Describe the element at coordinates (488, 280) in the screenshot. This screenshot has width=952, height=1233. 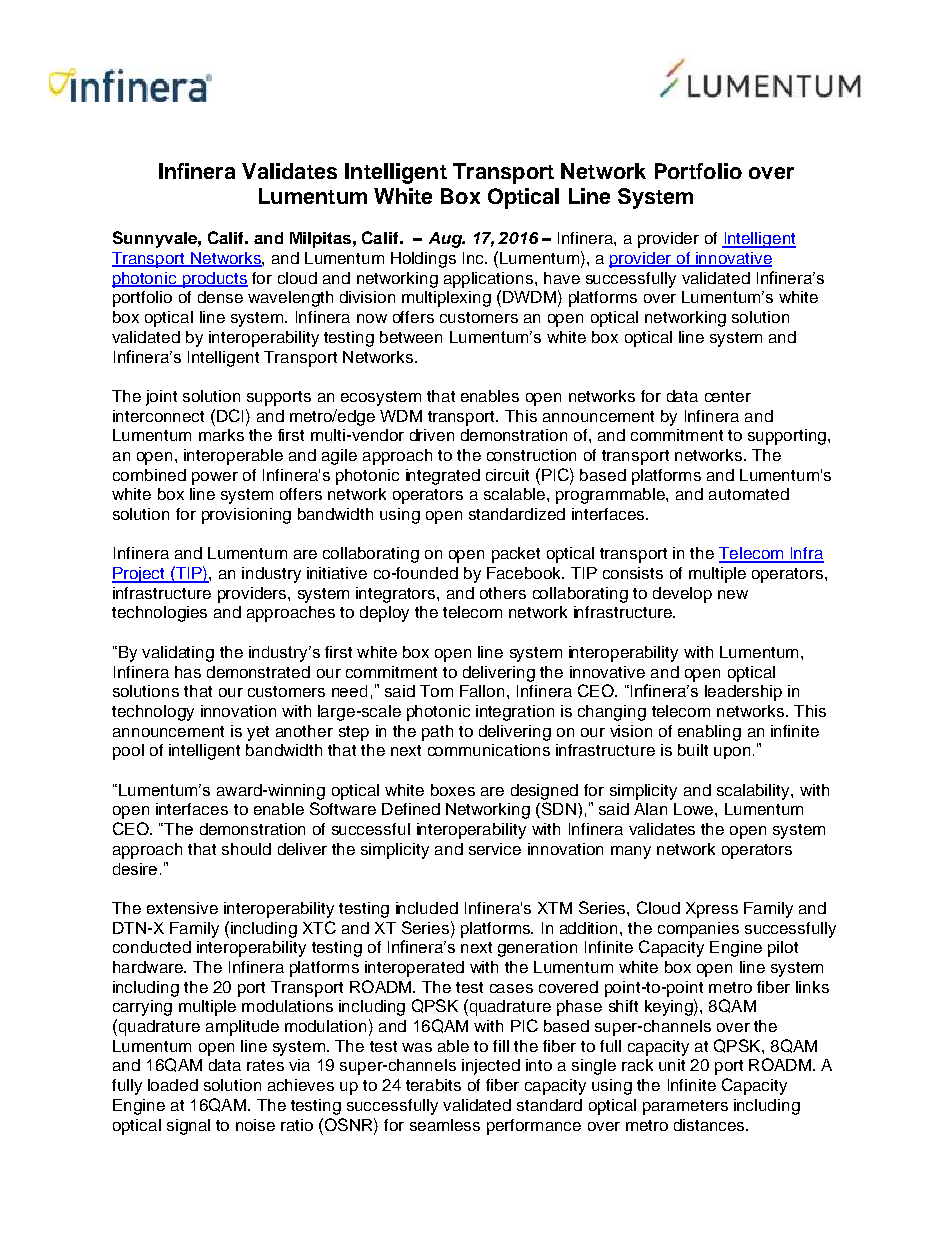
I see `applications` at that location.
